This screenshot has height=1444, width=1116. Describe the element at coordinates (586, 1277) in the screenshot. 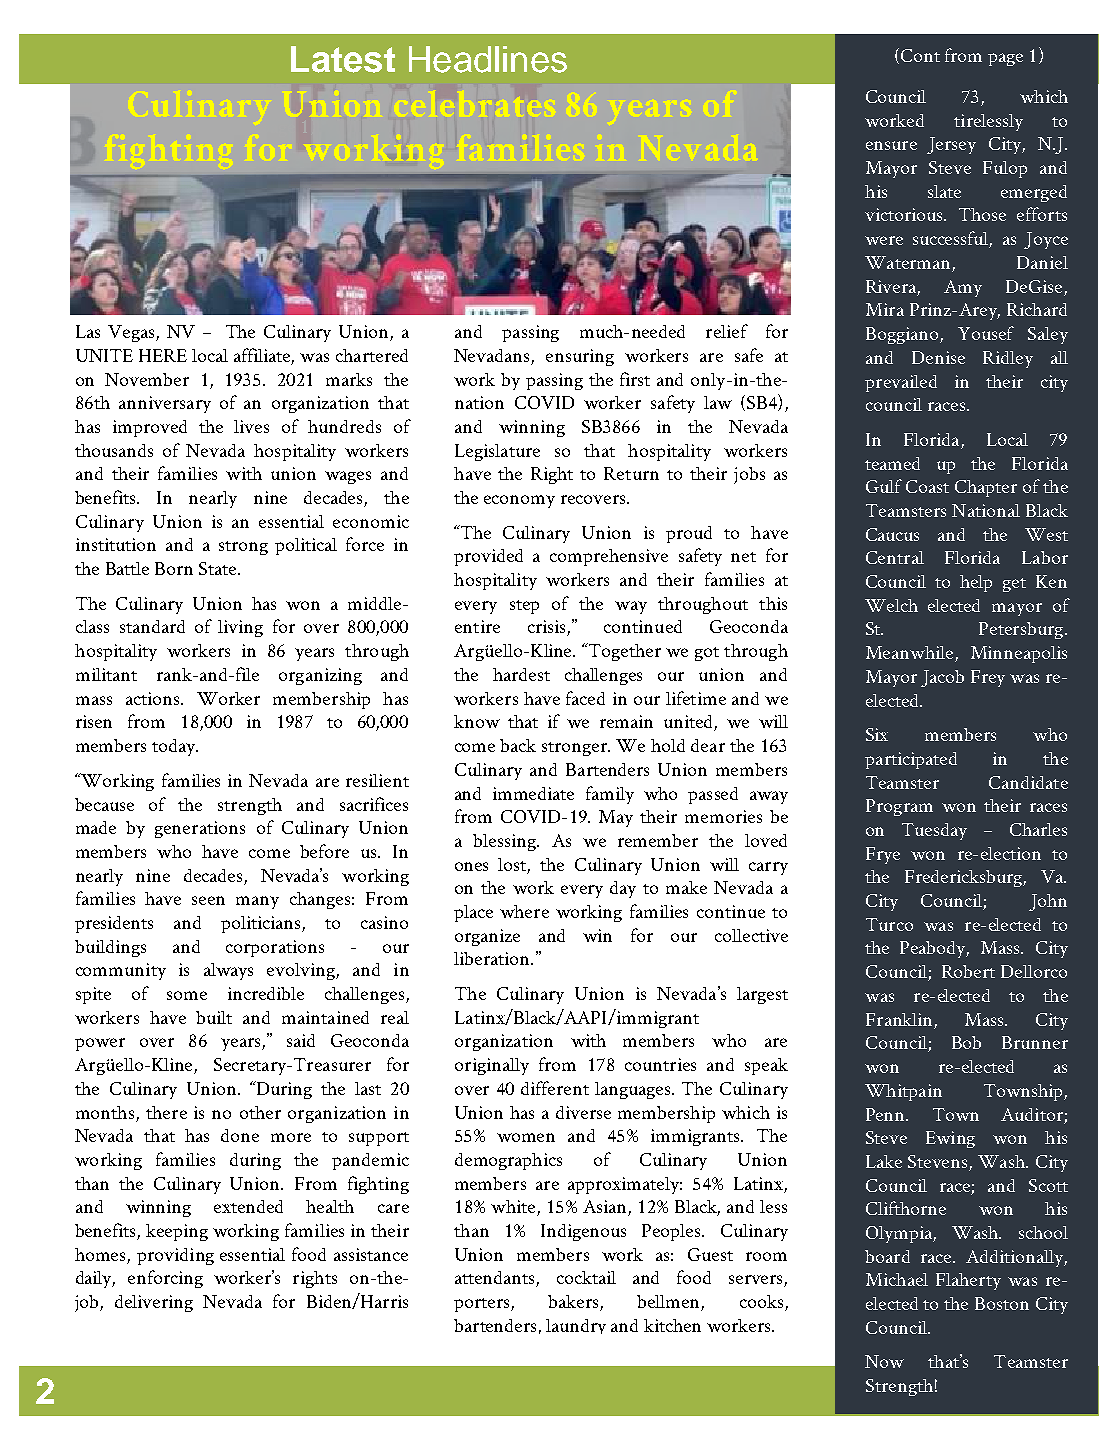

I see `cocktail` at that location.
